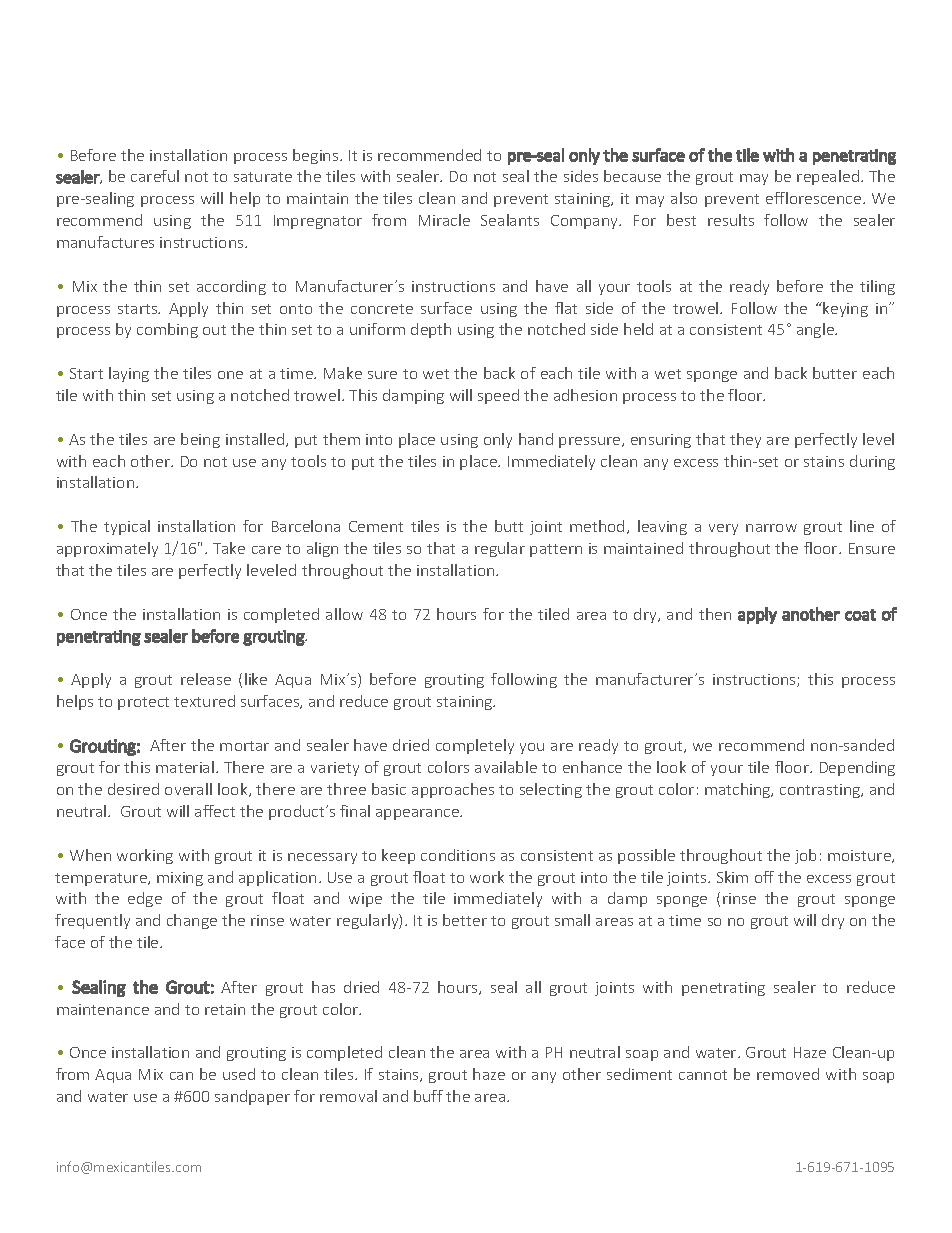 This image has width=952, height=1233. I want to click on release, so click(206, 679).
